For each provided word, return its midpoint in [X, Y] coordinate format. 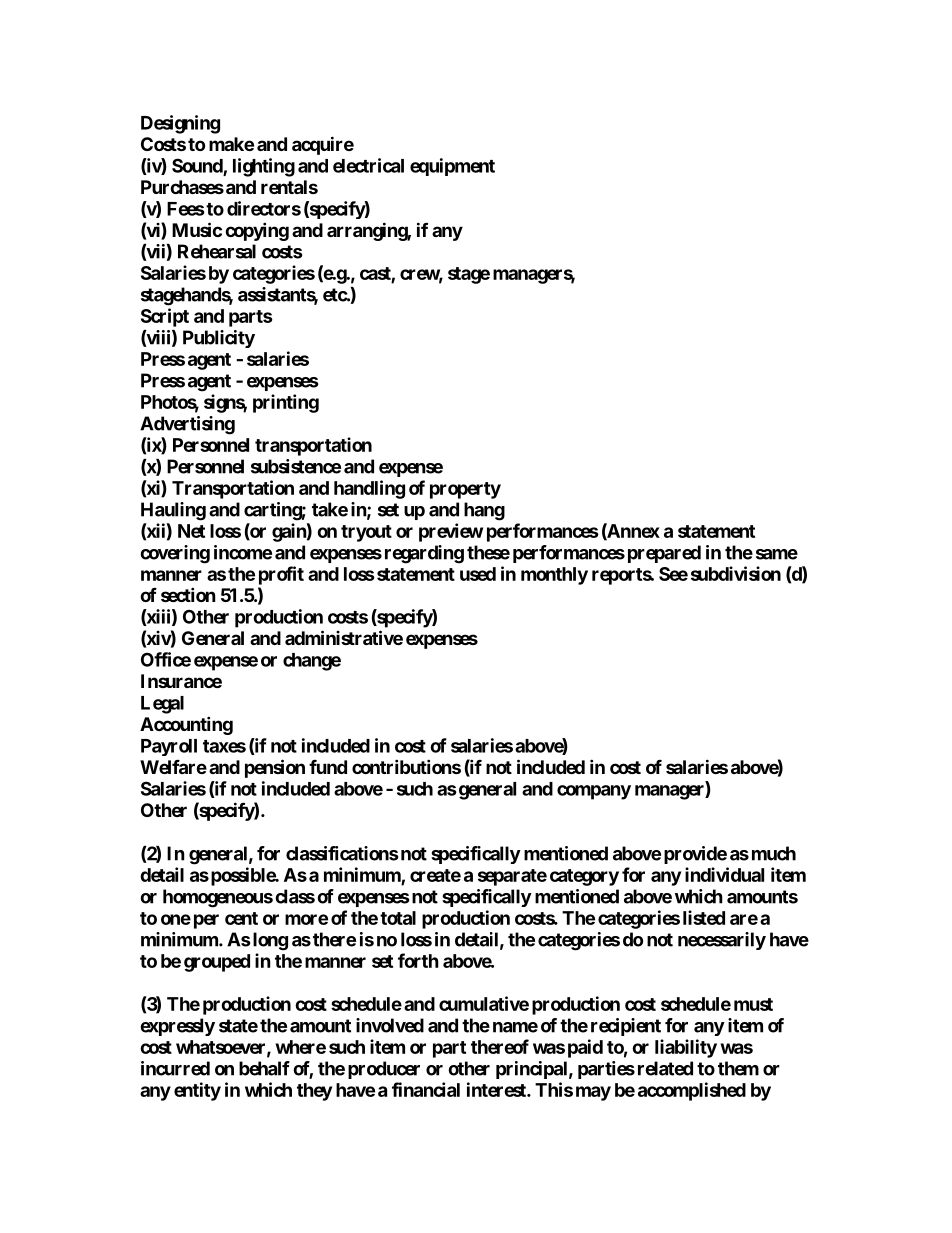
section [188, 594]
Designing [180, 124]
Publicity [219, 339]
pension [275, 768]
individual [724, 874]
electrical [368, 165]
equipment [452, 167]
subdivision [736, 573]
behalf [264, 1068]
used [478, 574]
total [398, 918]
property [465, 490]
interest [497, 1089]
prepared [664, 554]
